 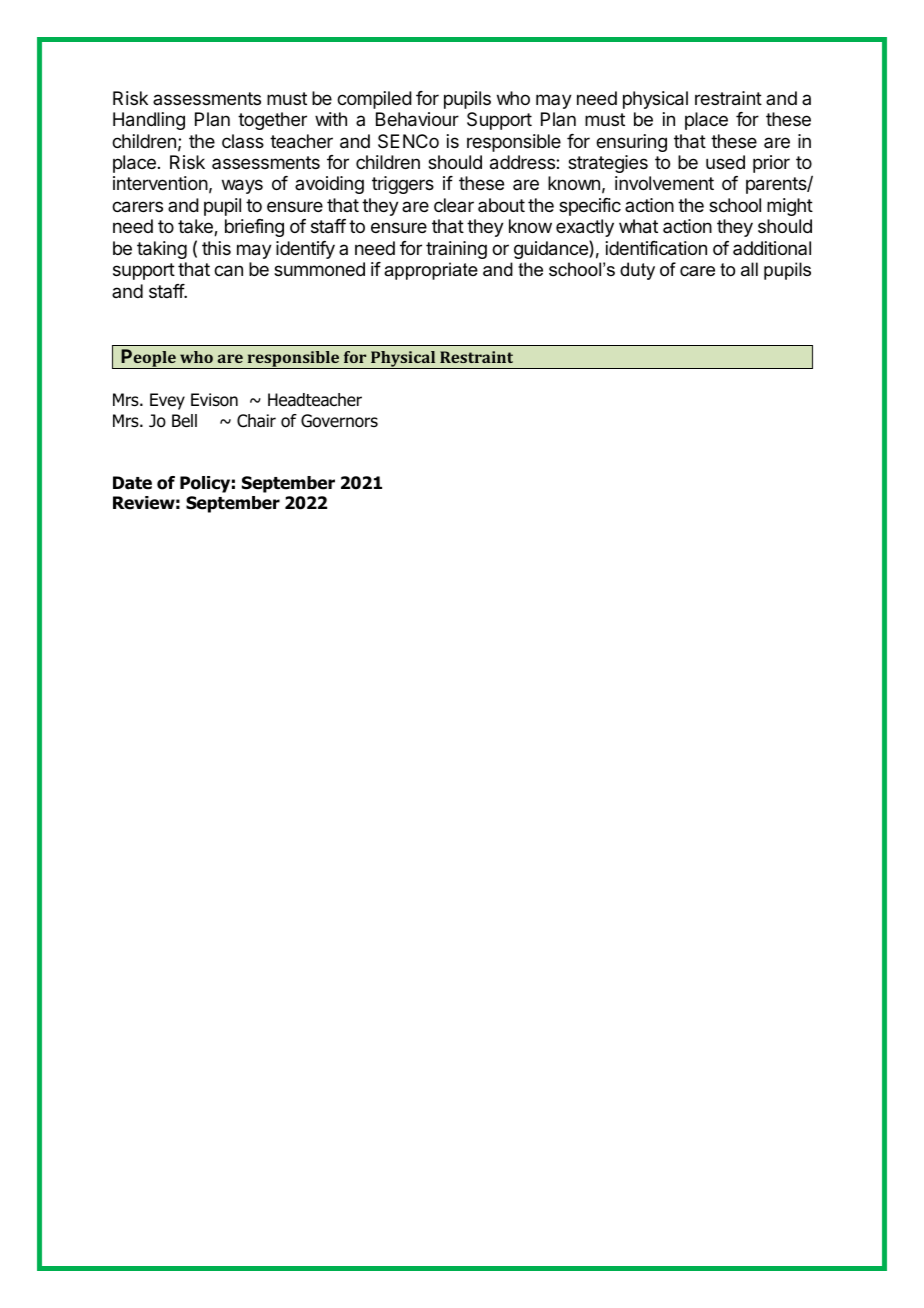 What do you see at coordinates (132, 483) in the screenshot?
I see `Date` at bounding box center [132, 483].
